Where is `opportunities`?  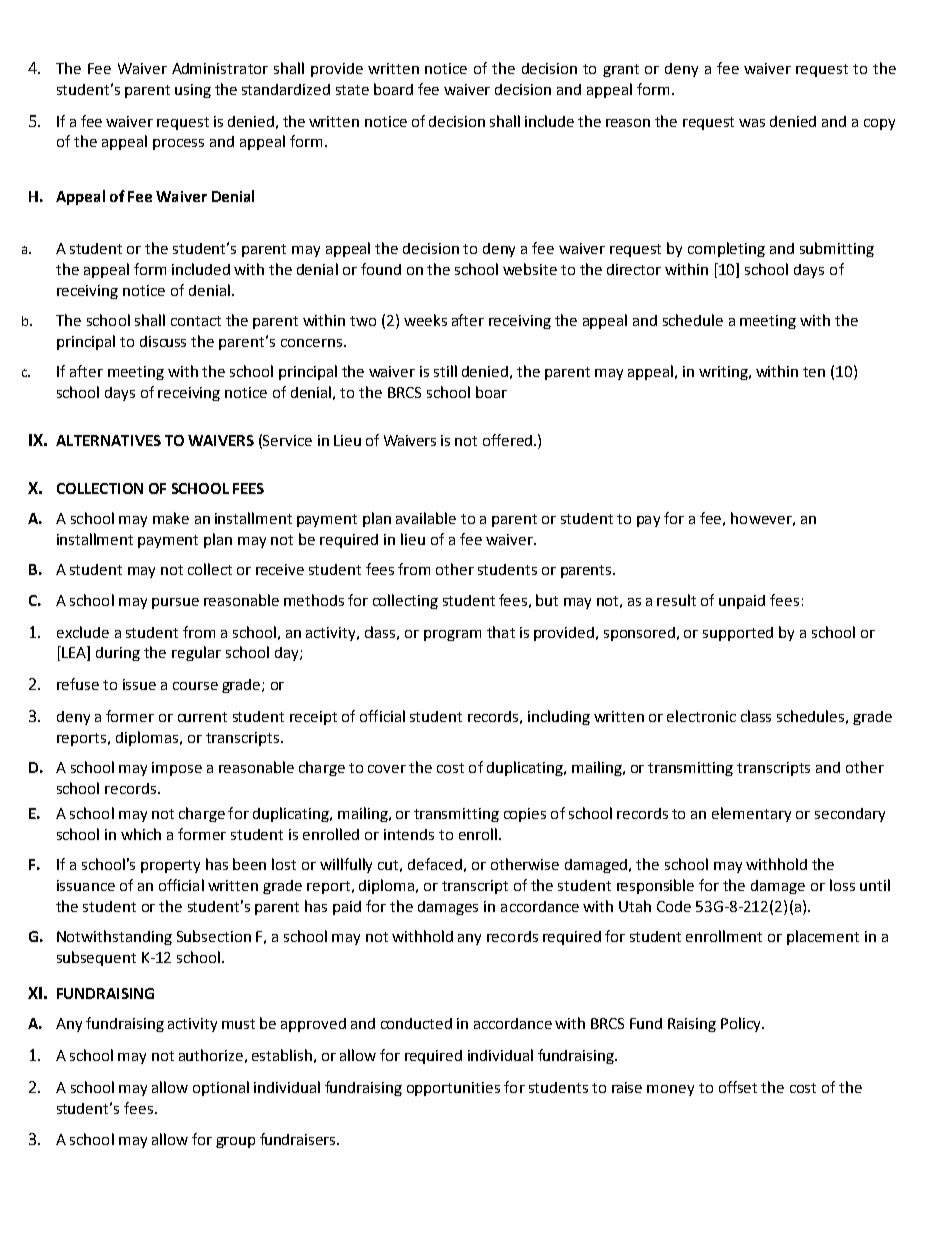
opportunities is located at coordinates (453, 1089).
